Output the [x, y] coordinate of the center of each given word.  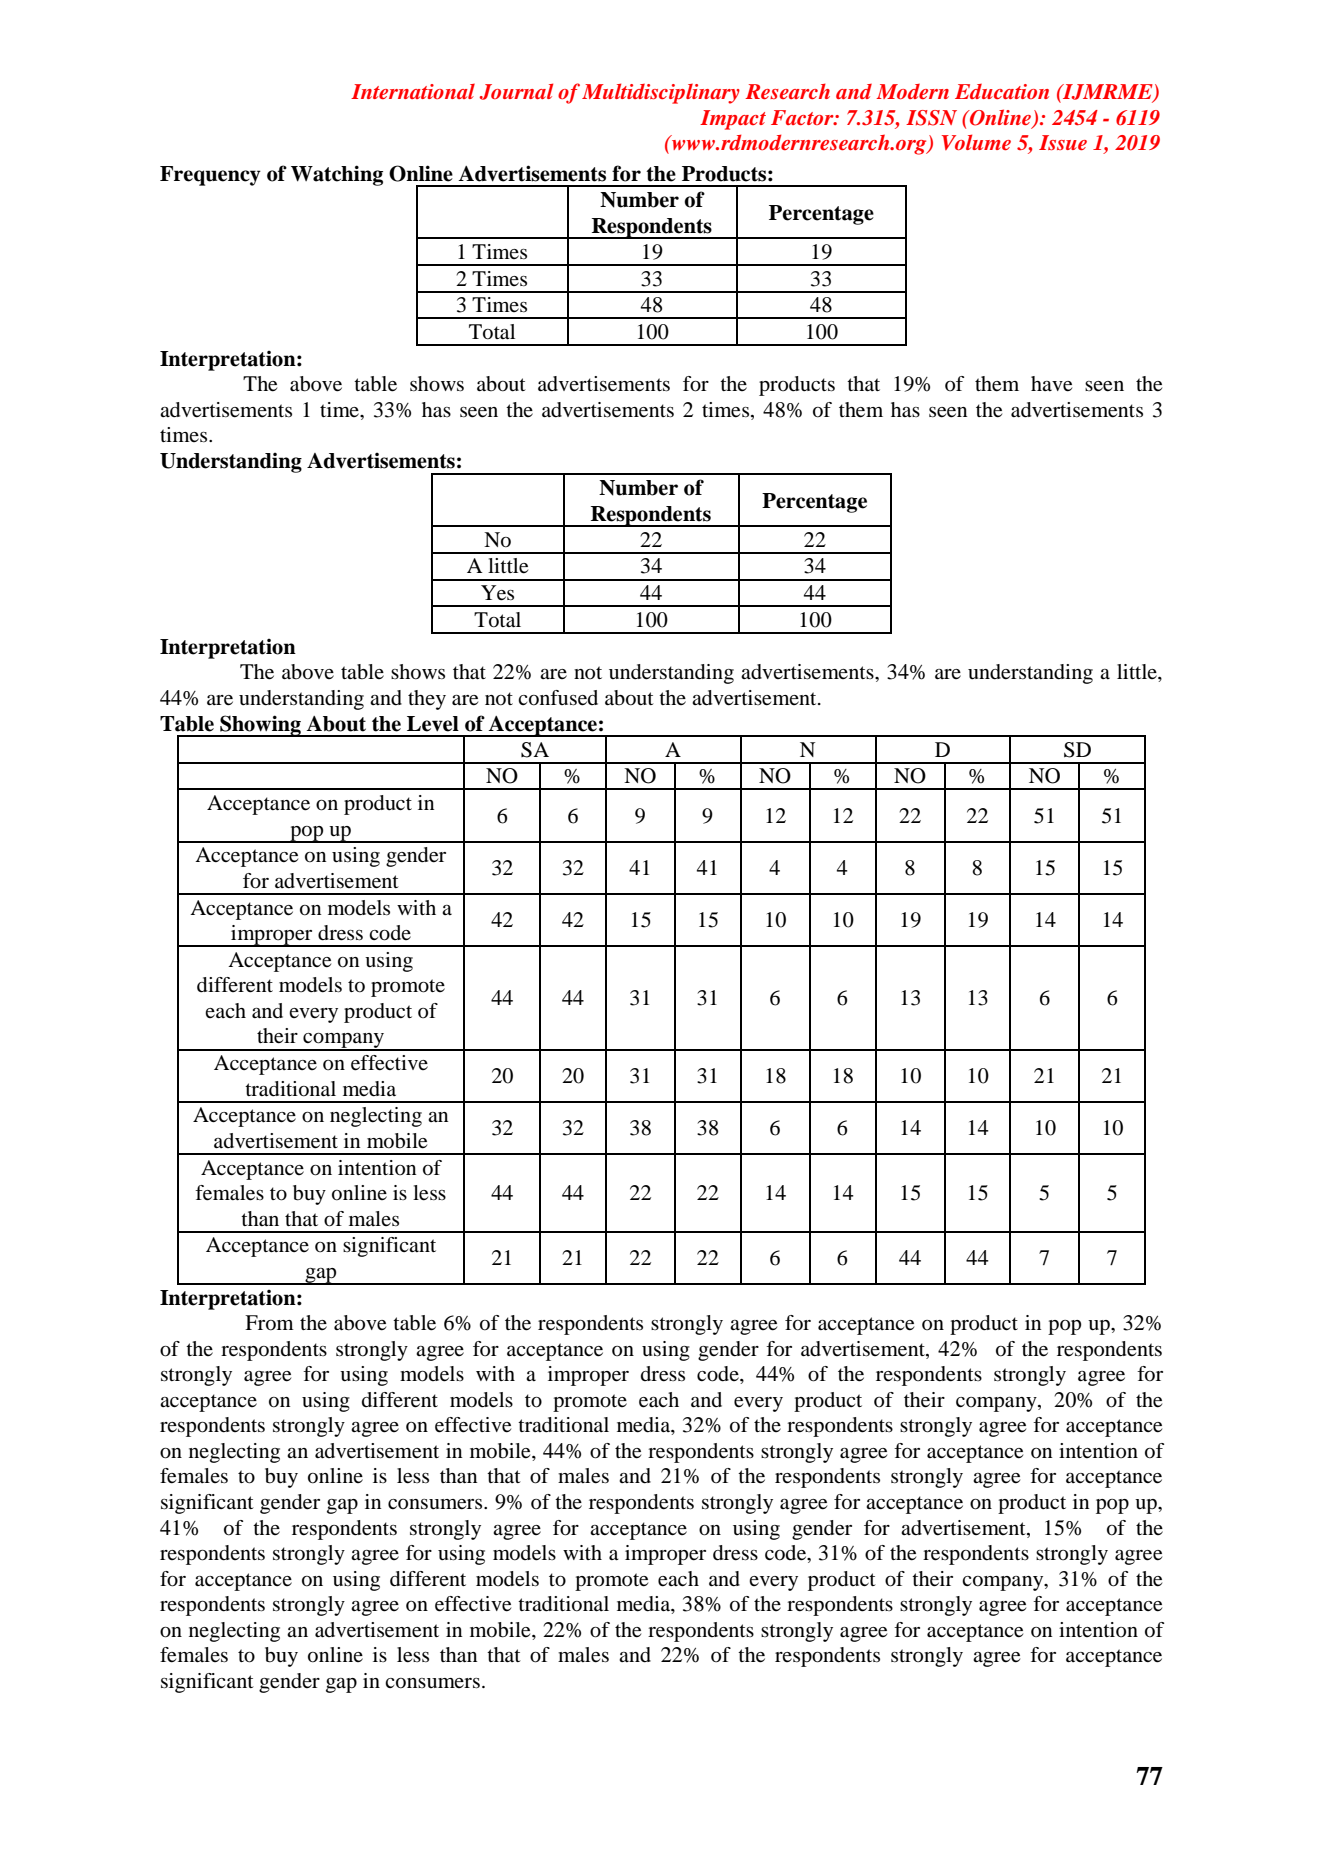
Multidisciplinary [661, 93]
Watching [337, 175]
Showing [260, 726]
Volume [976, 142]
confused [558, 698]
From [269, 1323]
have [1051, 384]
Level [433, 724]
